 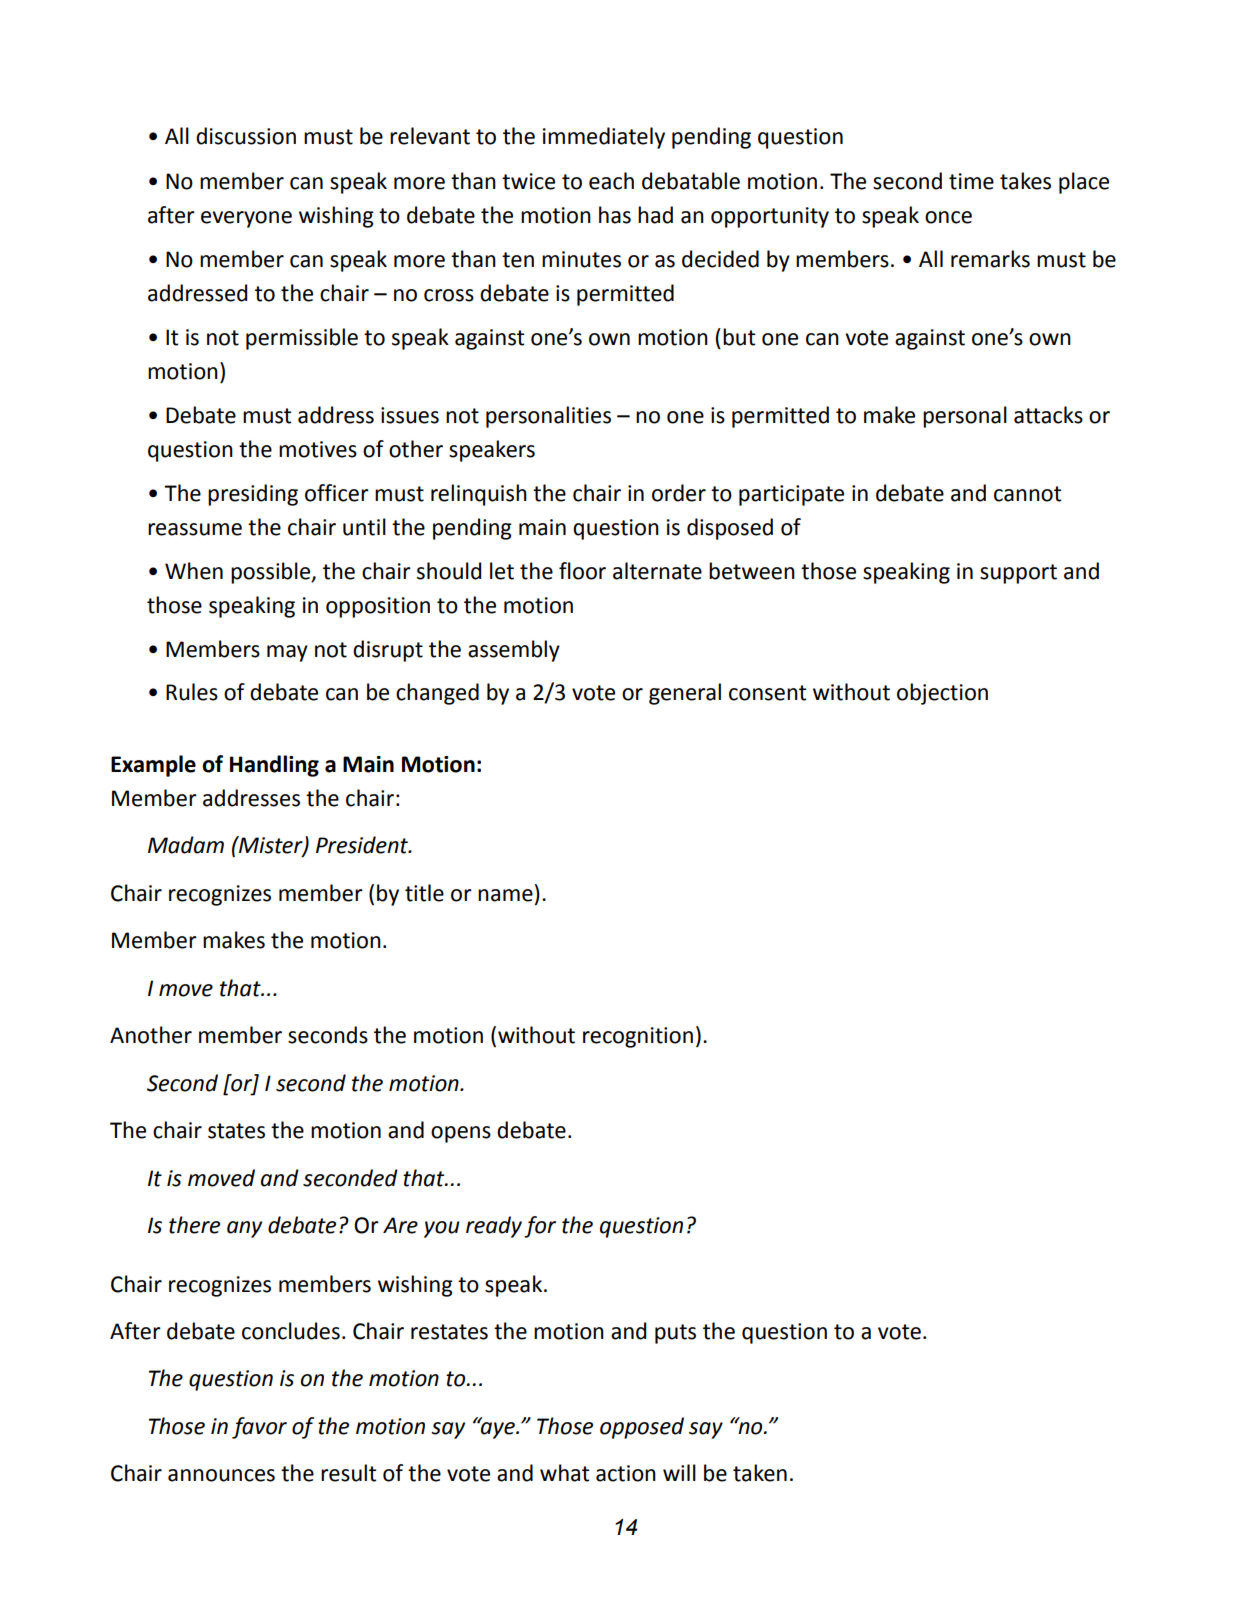 What do you see at coordinates (246, 136) in the document?
I see `discussion` at bounding box center [246, 136].
